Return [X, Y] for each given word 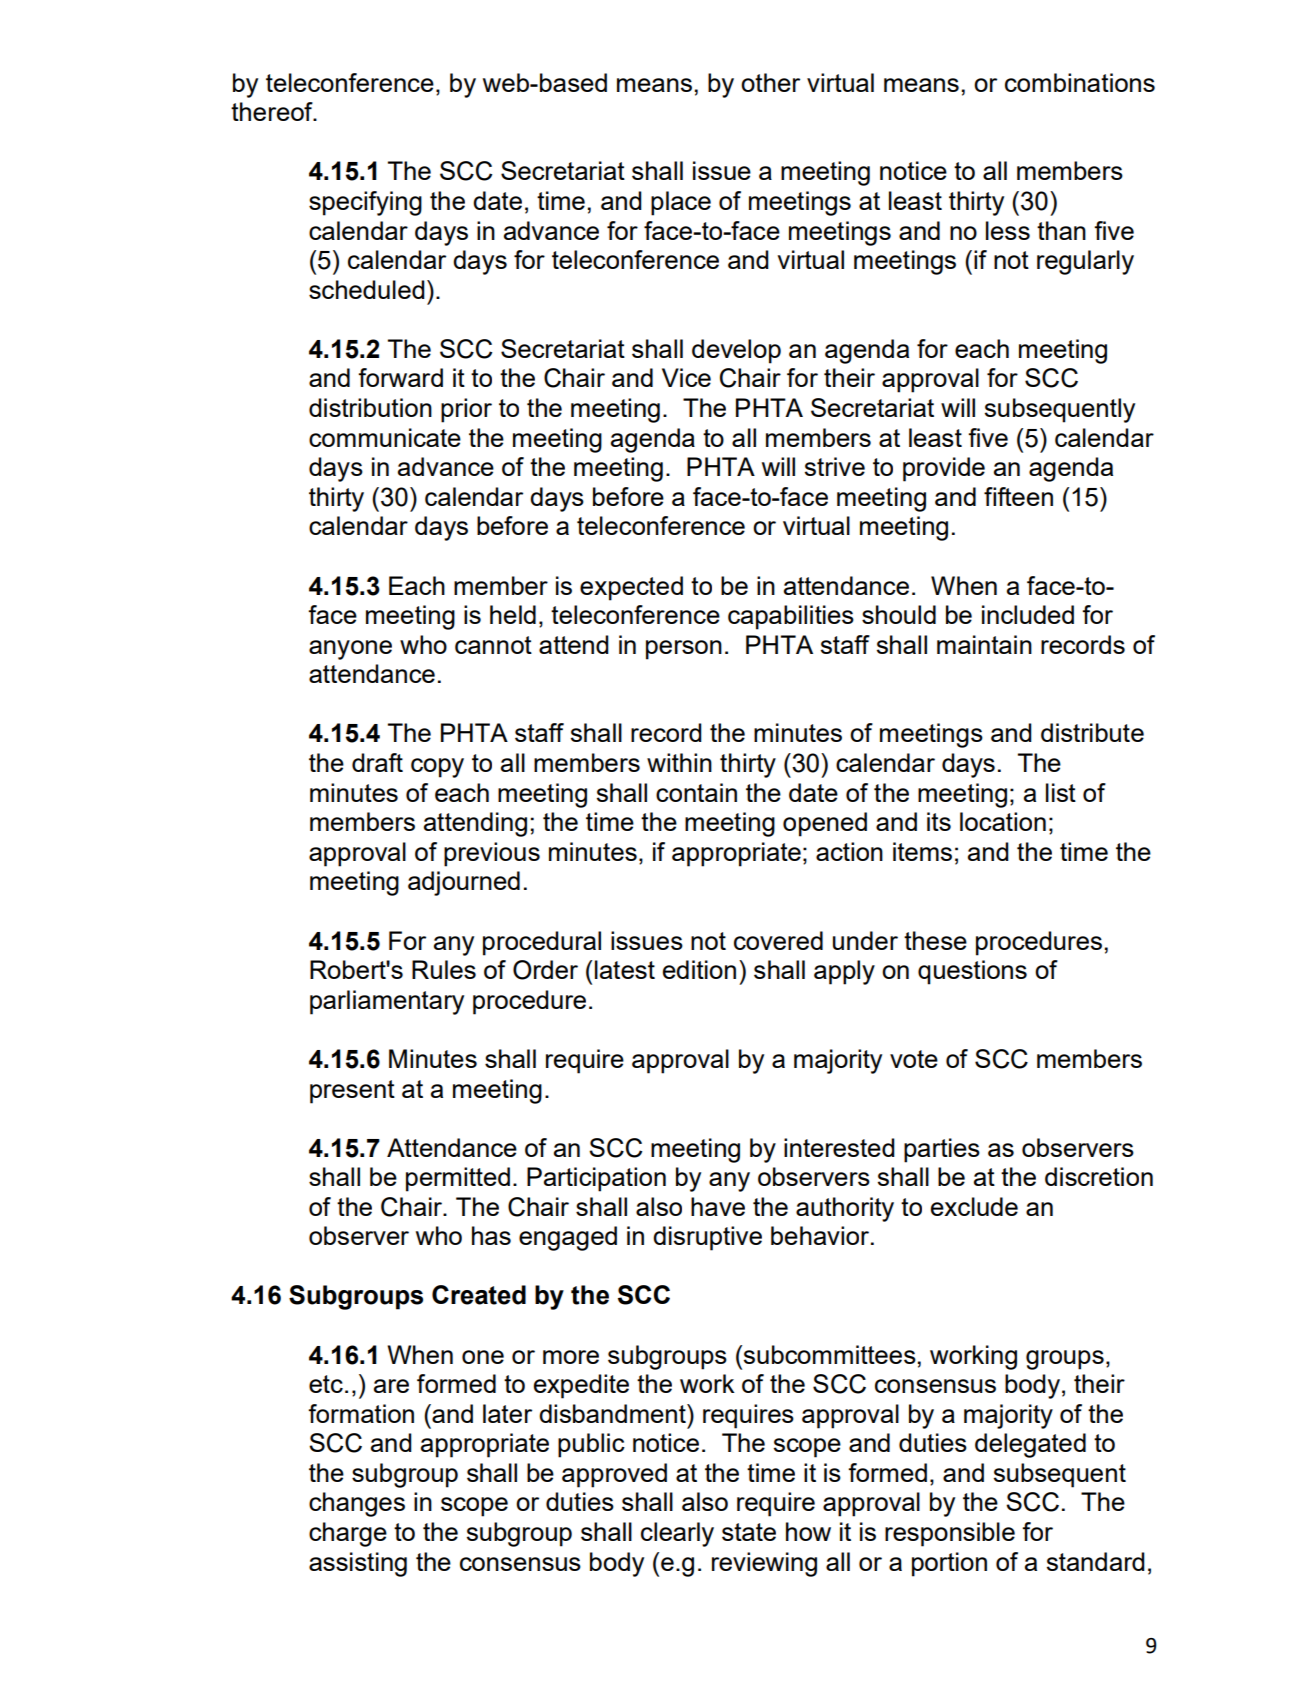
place [681, 203]
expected [631, 588]
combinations [1080, 82]
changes [357, 1504]
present [352, 1092]
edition [699, 969]
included [1028, 614]
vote [914, 1059]
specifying [365, 203]
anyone [350, 650]
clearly [677, 1534]
